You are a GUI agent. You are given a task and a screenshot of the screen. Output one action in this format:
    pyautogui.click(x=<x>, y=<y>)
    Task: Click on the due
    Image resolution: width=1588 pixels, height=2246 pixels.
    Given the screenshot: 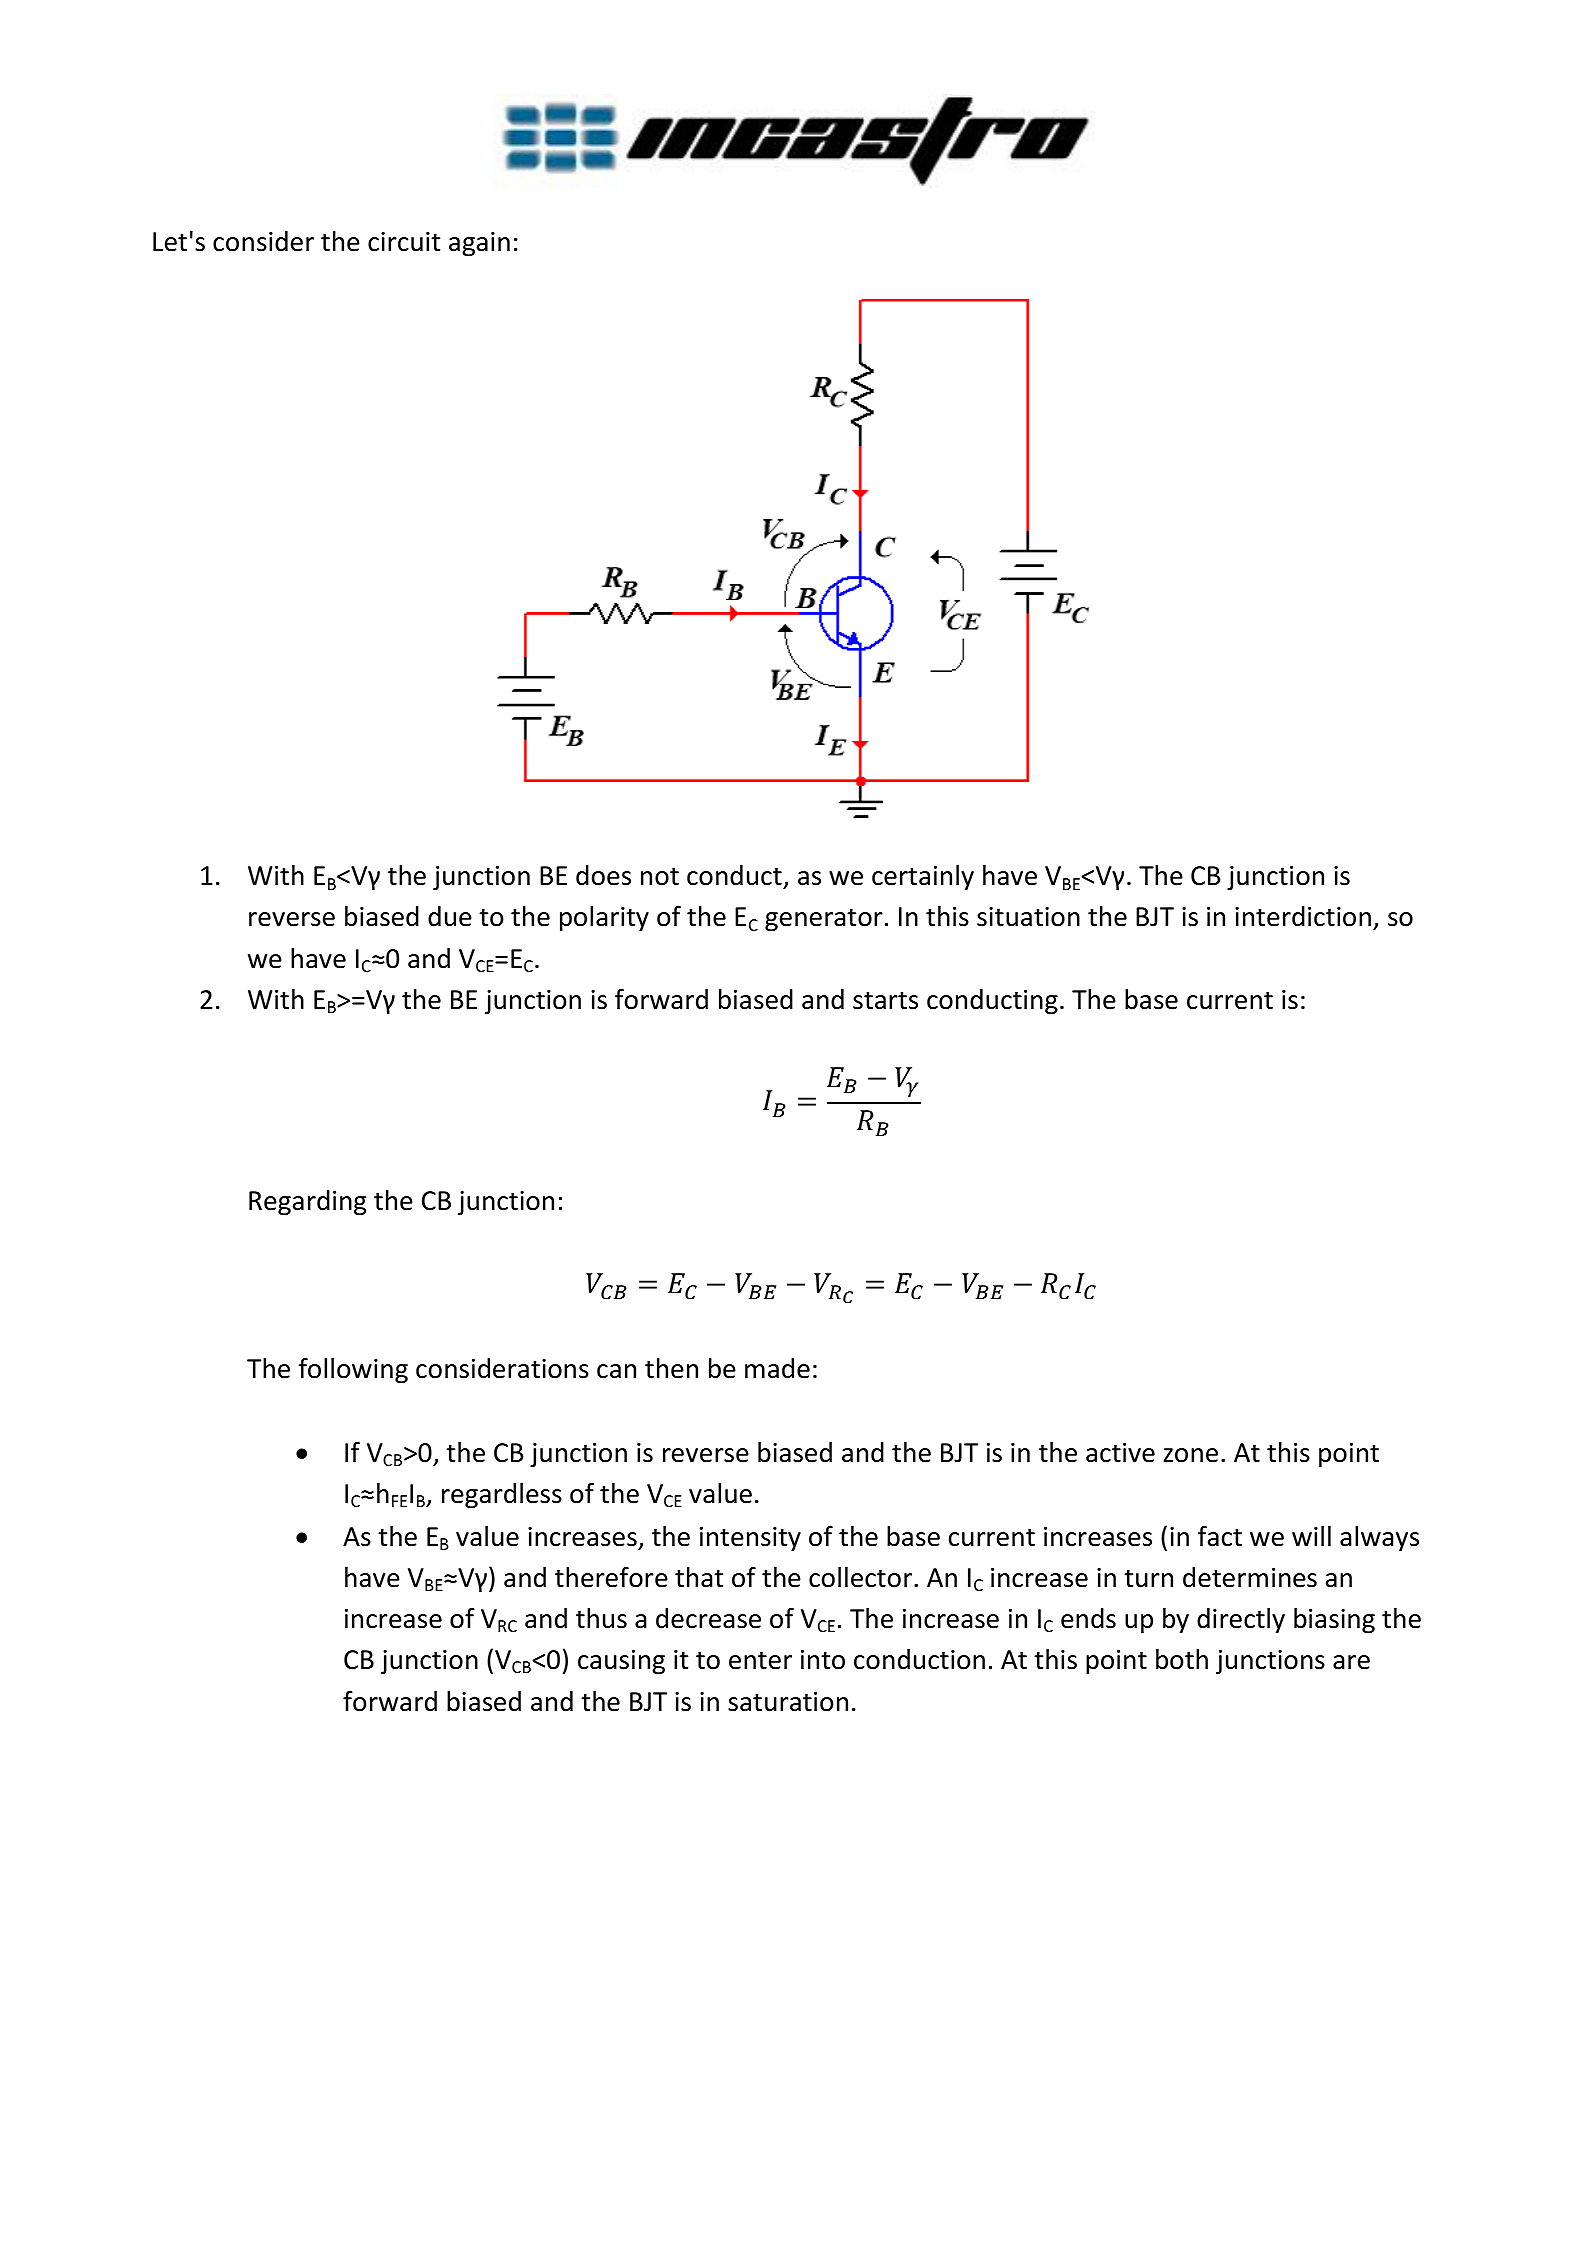 What is the action you would take?
    pyautogui.click(x=450, y=916)
